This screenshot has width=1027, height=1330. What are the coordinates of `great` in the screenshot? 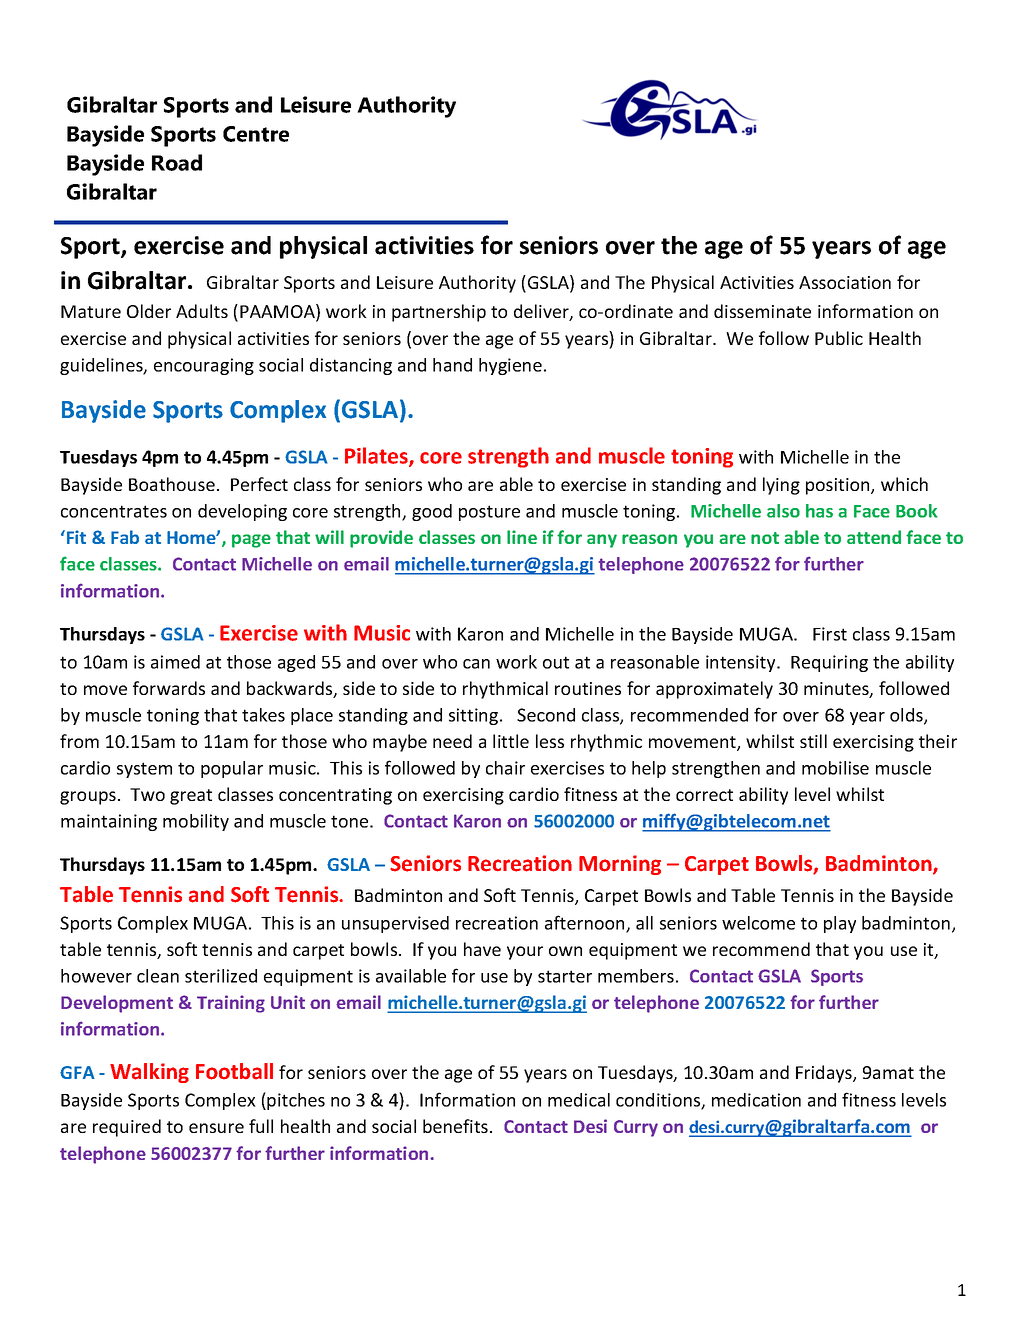 It's located at (191, 797).
